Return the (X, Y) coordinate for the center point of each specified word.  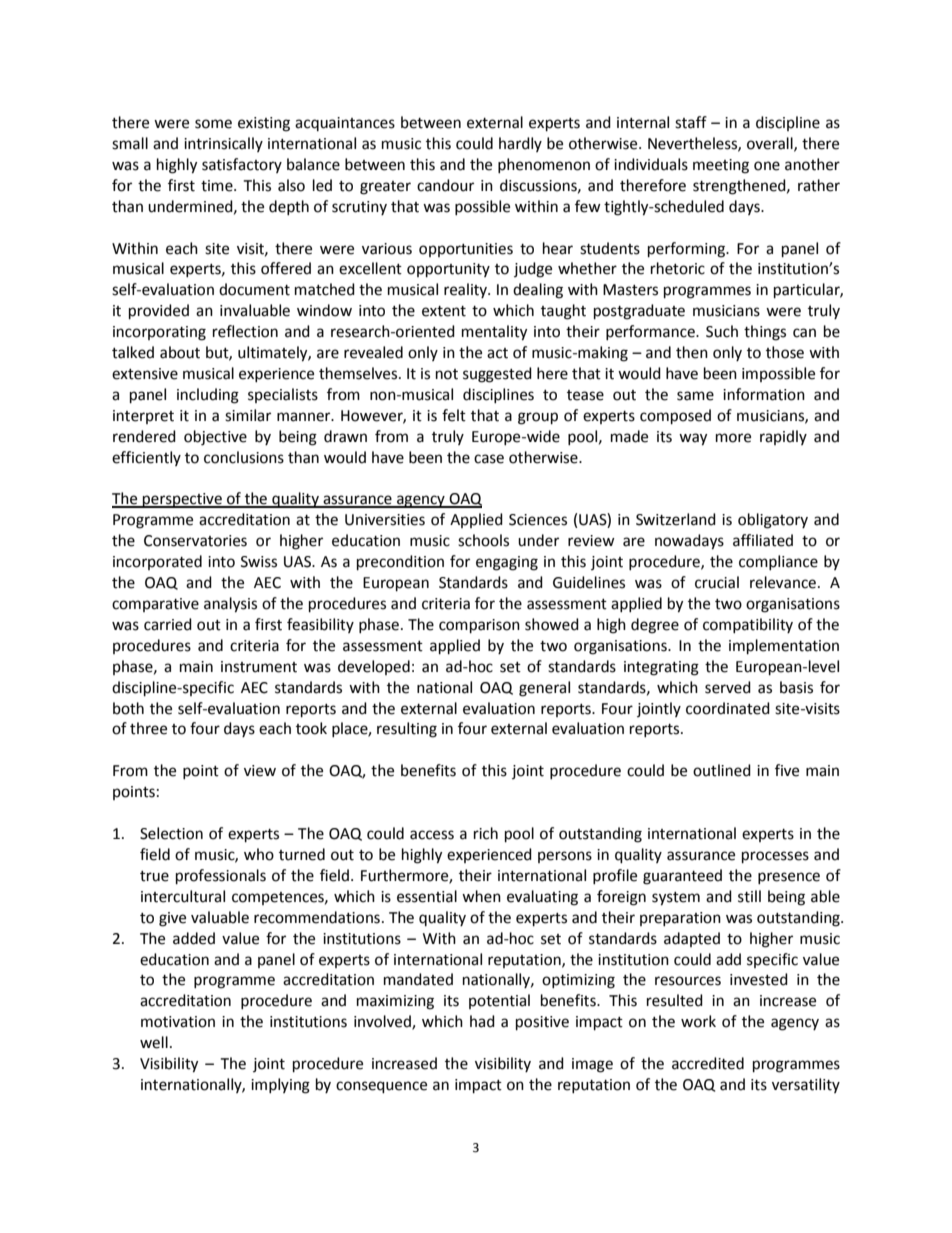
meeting (721, 166)
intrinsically (223, 144)
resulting (407, 730)
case (489, 459)
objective (215, 438)
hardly (520, 144)
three (148, 728)
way (693, 439)
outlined (722, 770)
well (154, 1042)
